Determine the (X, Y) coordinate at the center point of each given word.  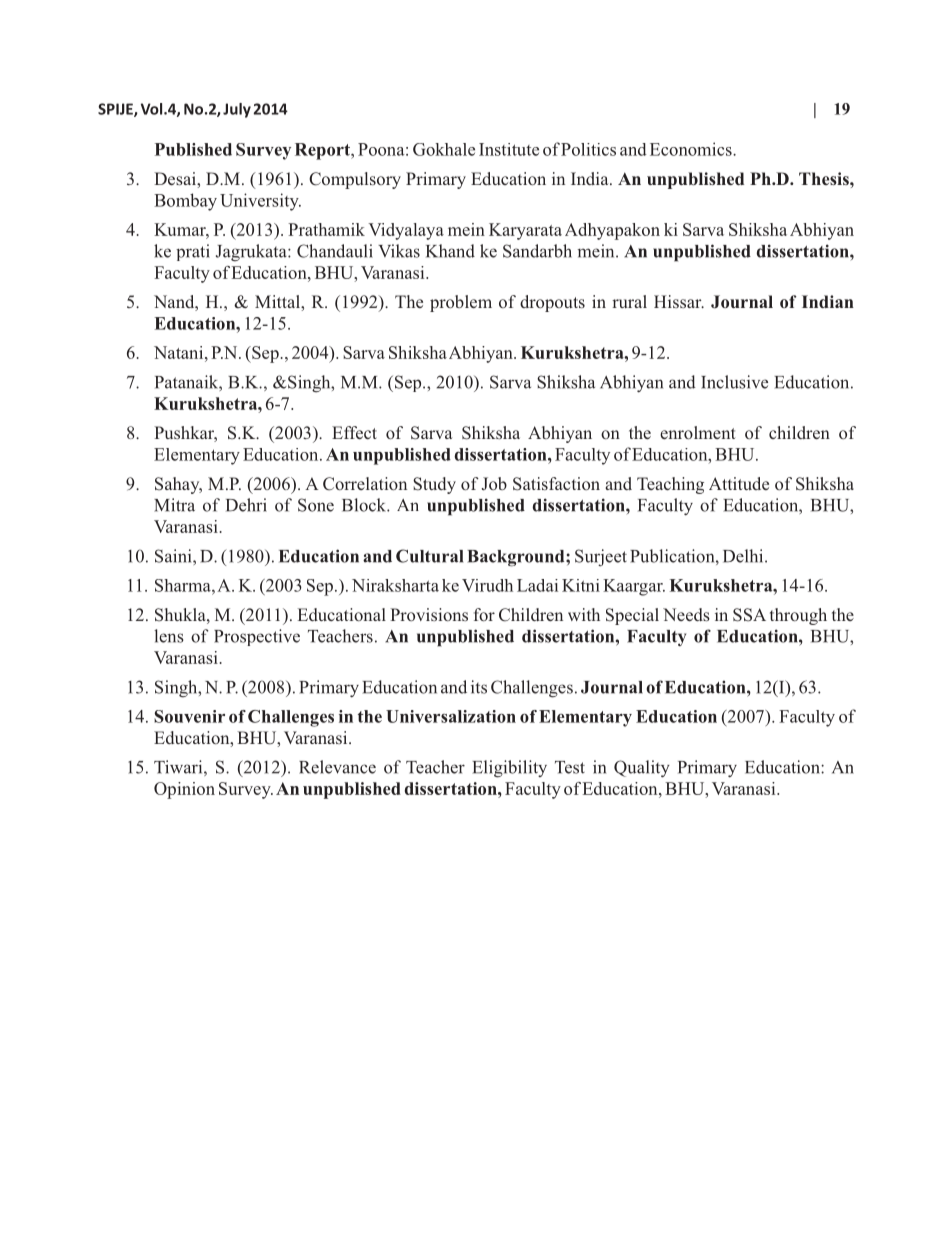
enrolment (698, 433)
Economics (692, 149)
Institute (509, 149)
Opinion (184, 790)
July (237, 110)
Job (494, 484)
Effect (354, 432)
